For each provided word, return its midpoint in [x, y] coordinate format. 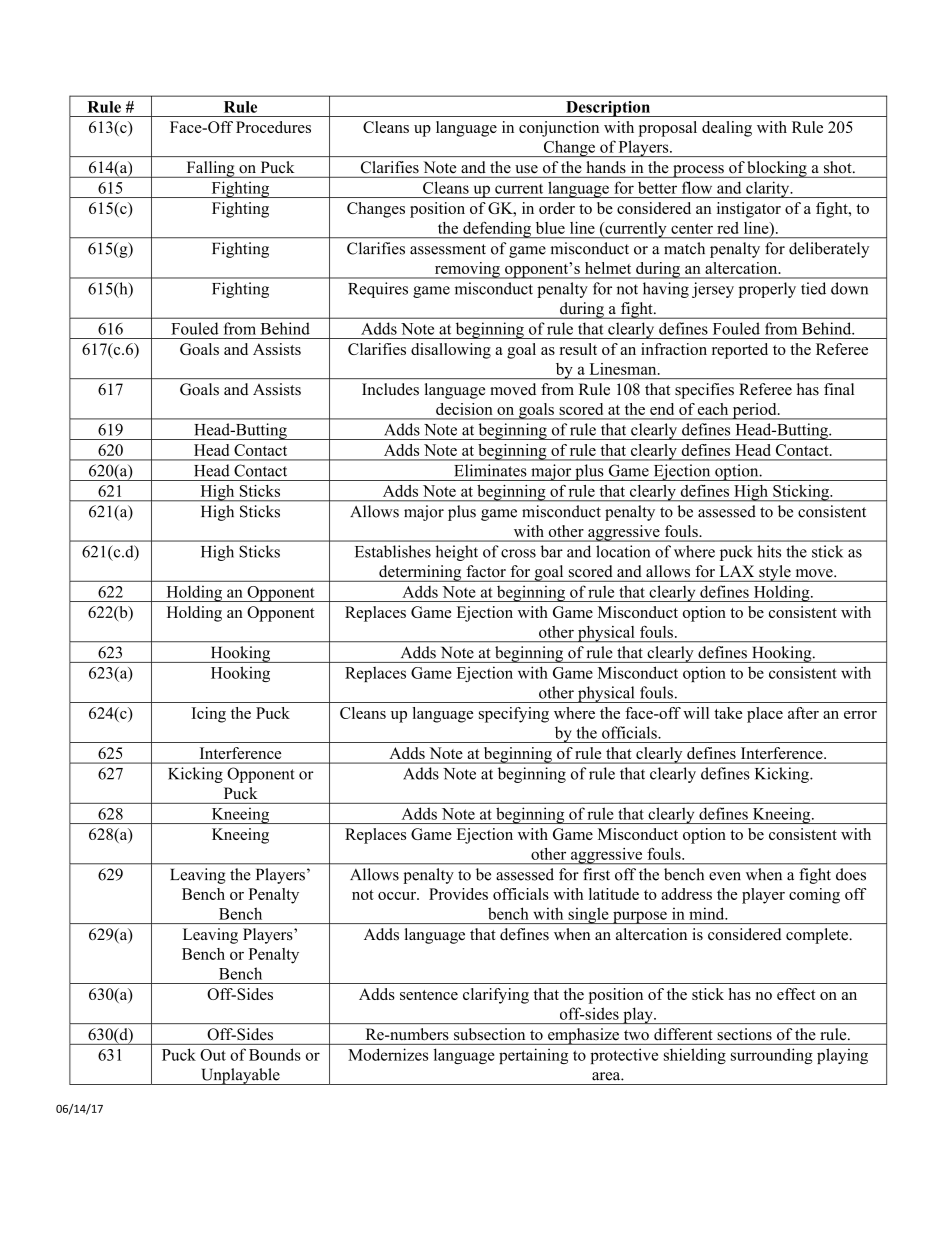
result [578, 349]
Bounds [275, 1054]
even [725, 876]
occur [398, 896]
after [803, 713]
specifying [514, 715]
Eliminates [490, 470]
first [596, 874]
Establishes [393, 551]
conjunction [559, 129]
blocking [777, 169]
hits [769, 551]
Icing [209, 715]
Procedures [273, 127]
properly [767, 290]
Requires [378, 290]
